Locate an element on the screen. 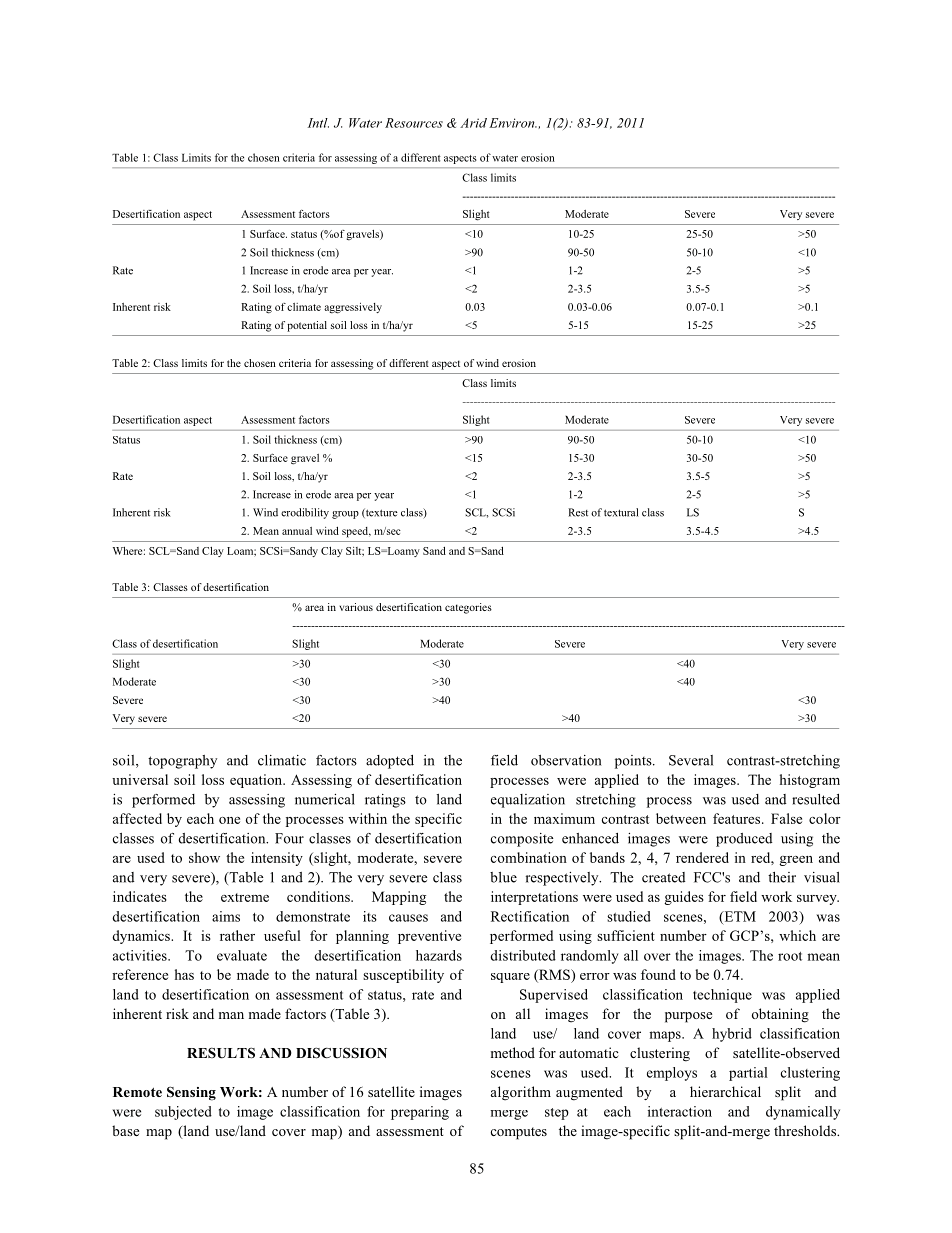 This screenshot has height=1233, width=952. produced is located at coordinates (744, 840).
